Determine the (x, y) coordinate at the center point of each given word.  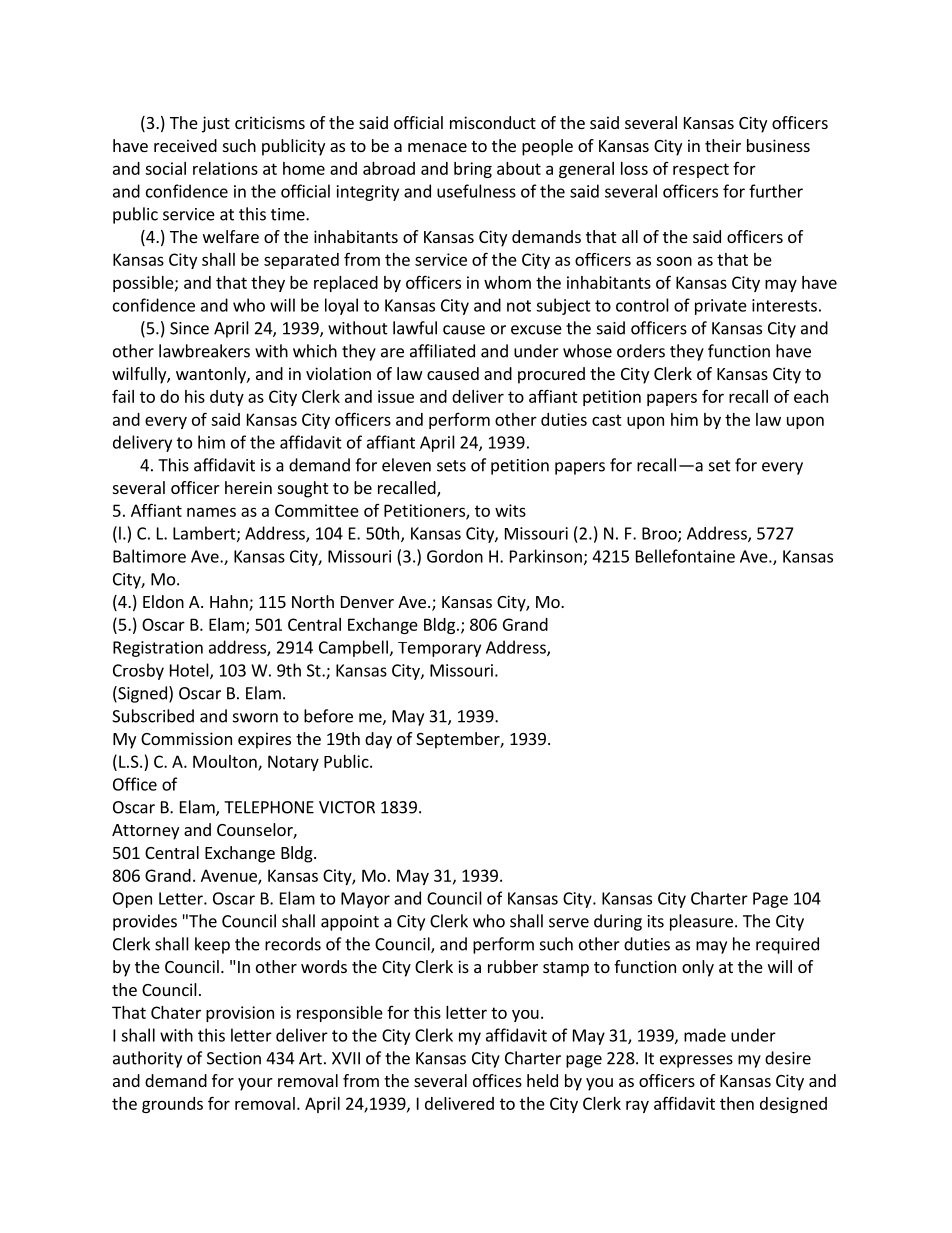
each (811, 396)
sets (451, 466)
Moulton (226, 762)
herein (248, 487)
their (723, 145)
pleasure (701, 922)
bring (473, 170)
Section (234, 1058)
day (378, 740)
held (542, 1080)
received (185, 145)
